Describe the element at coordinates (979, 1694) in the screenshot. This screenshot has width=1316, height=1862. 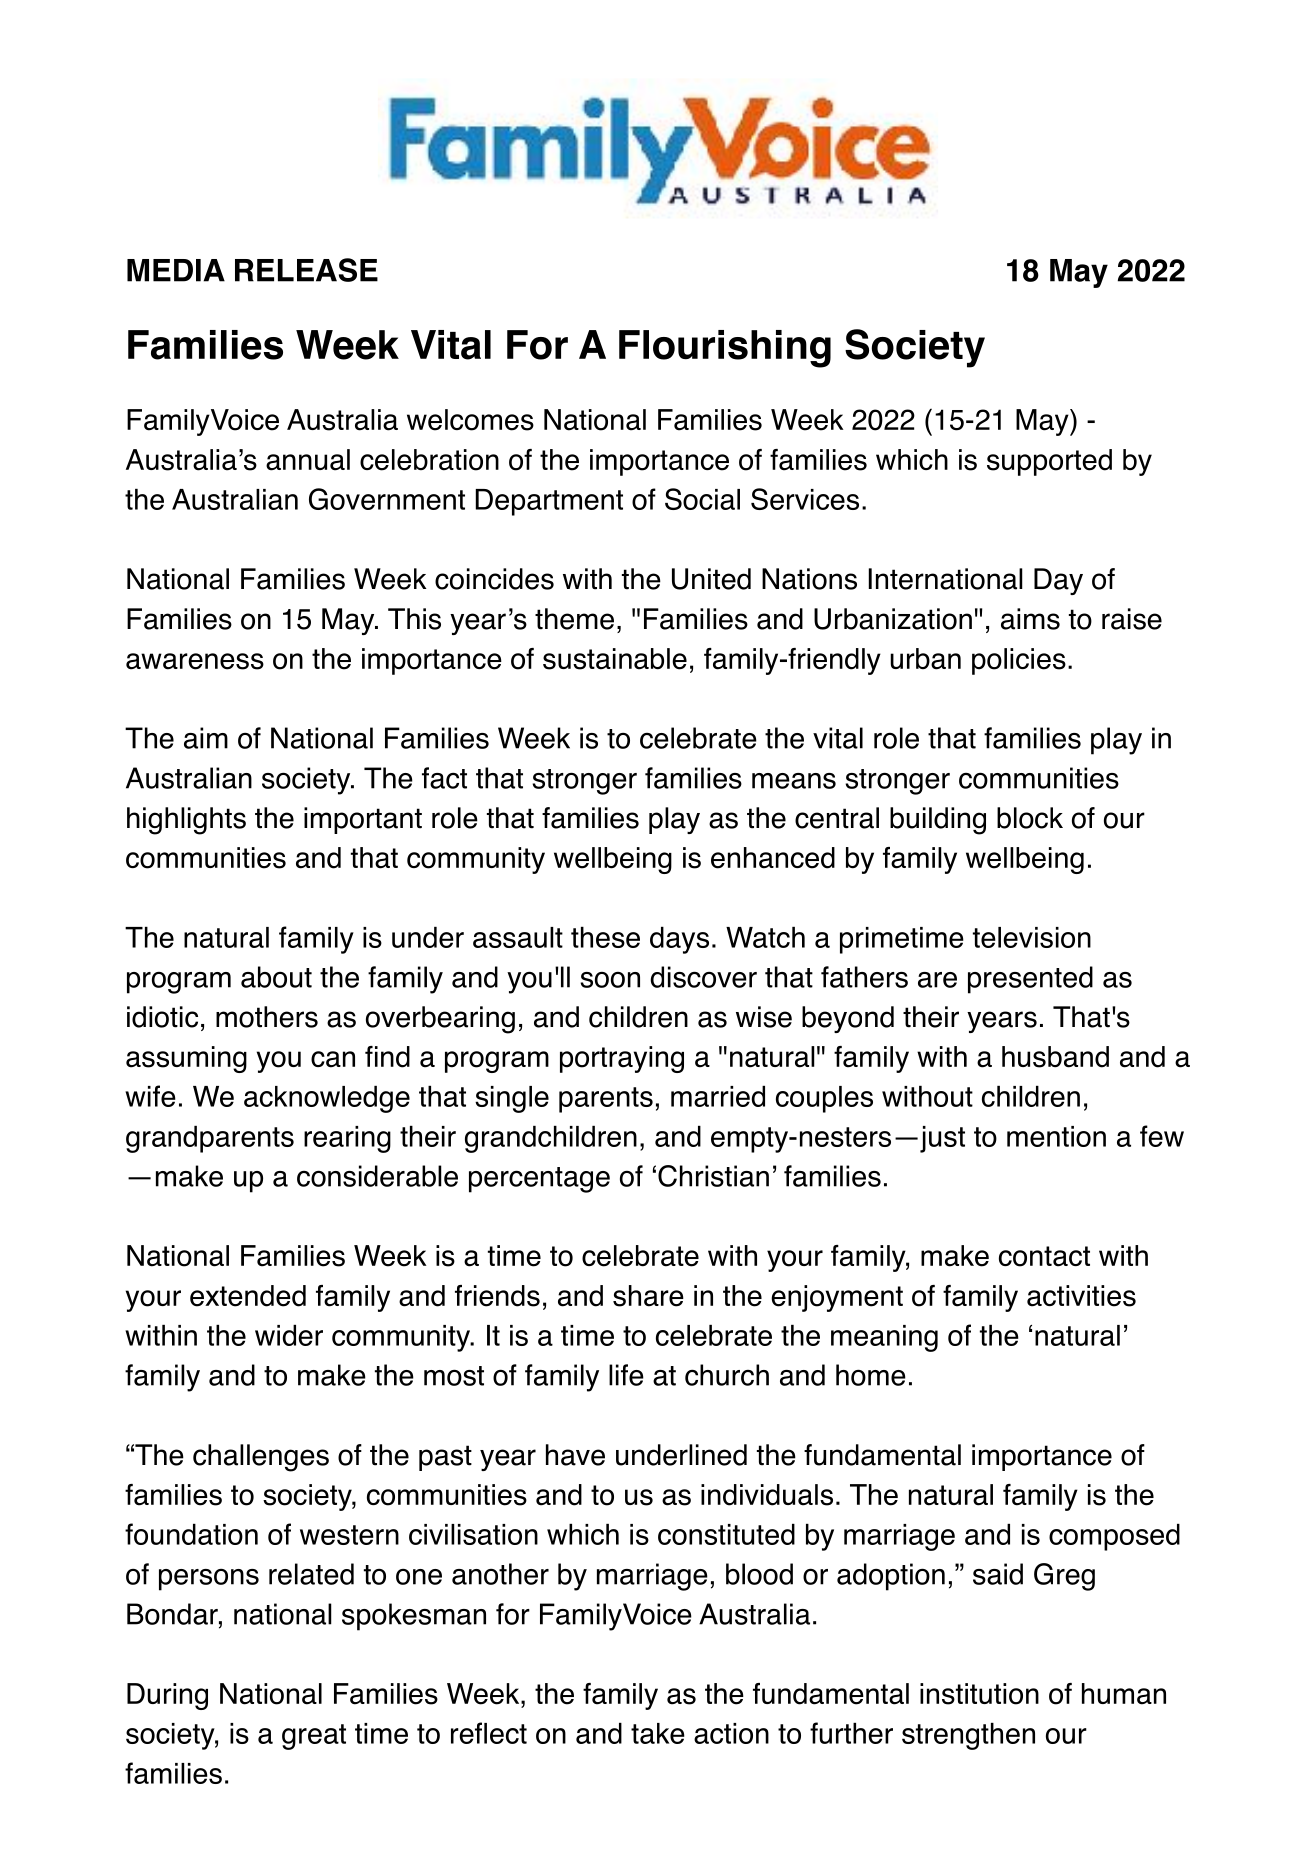
I see `institution` at that location.
